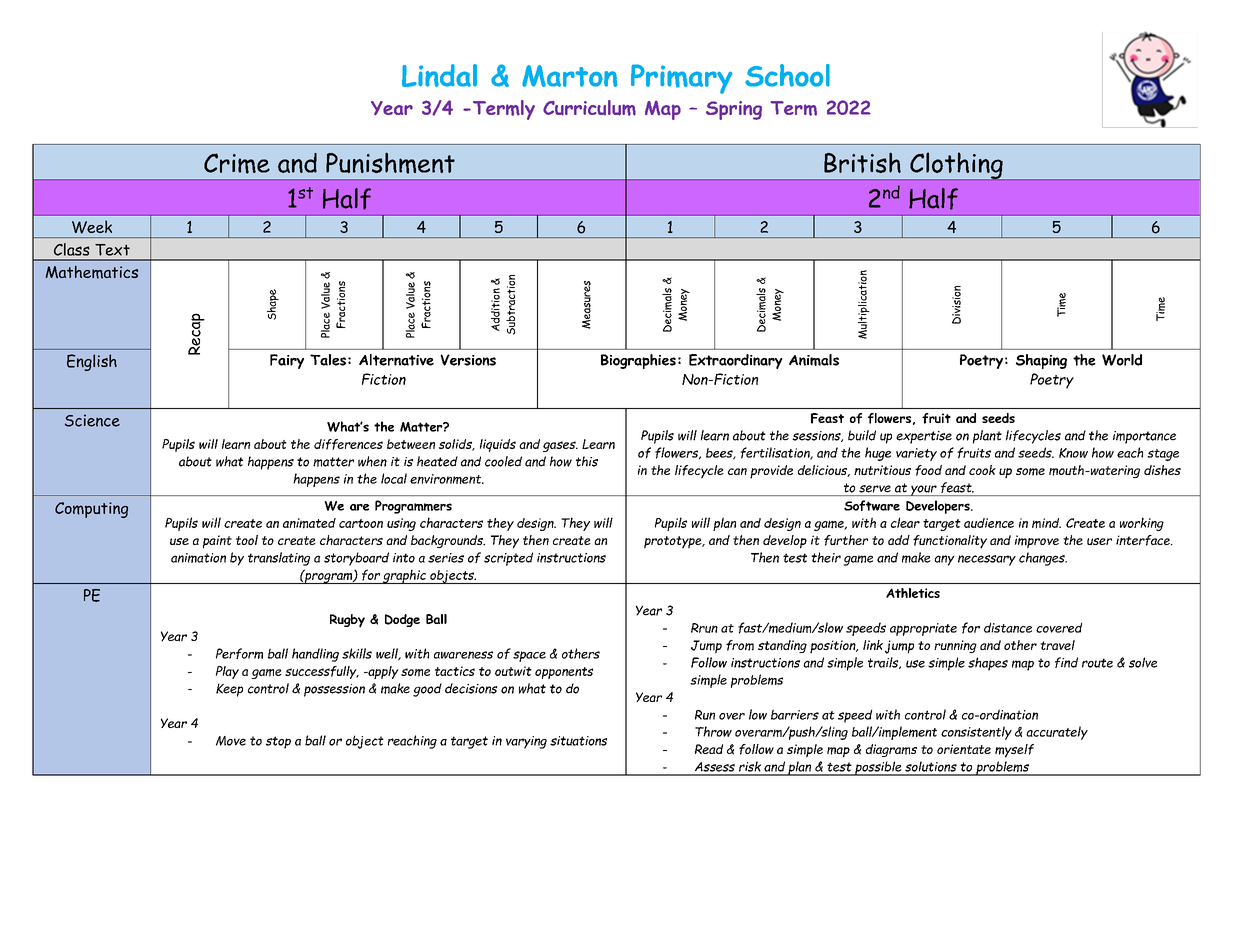 The height and width of the image is (952, 1233). Describe the element at coordinates (638, 361) in the image. I see `Biographies` at that location.
